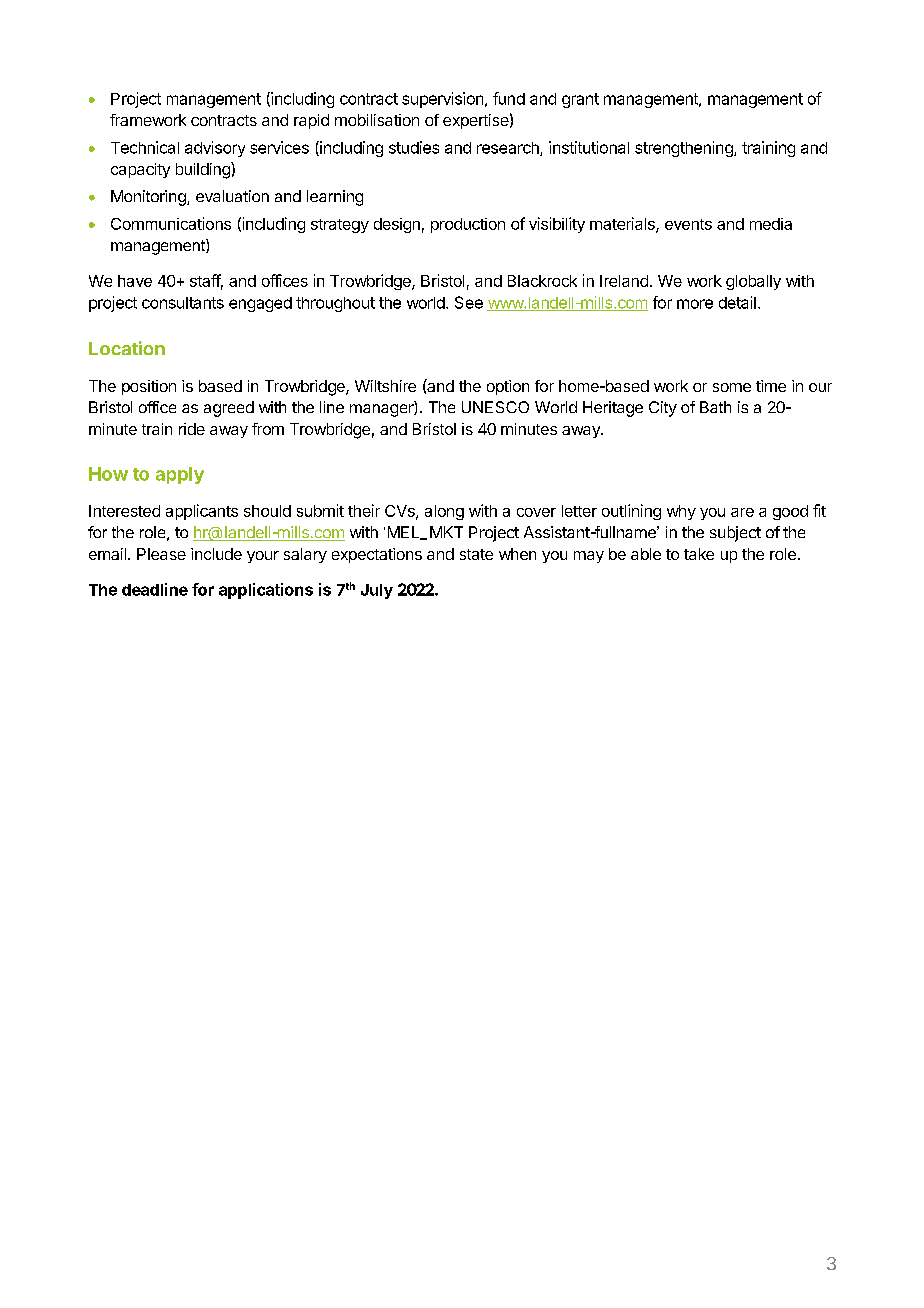 The width and height of the screenshot is (924, 1308). I want to click on supervision, so click(444, 100).
